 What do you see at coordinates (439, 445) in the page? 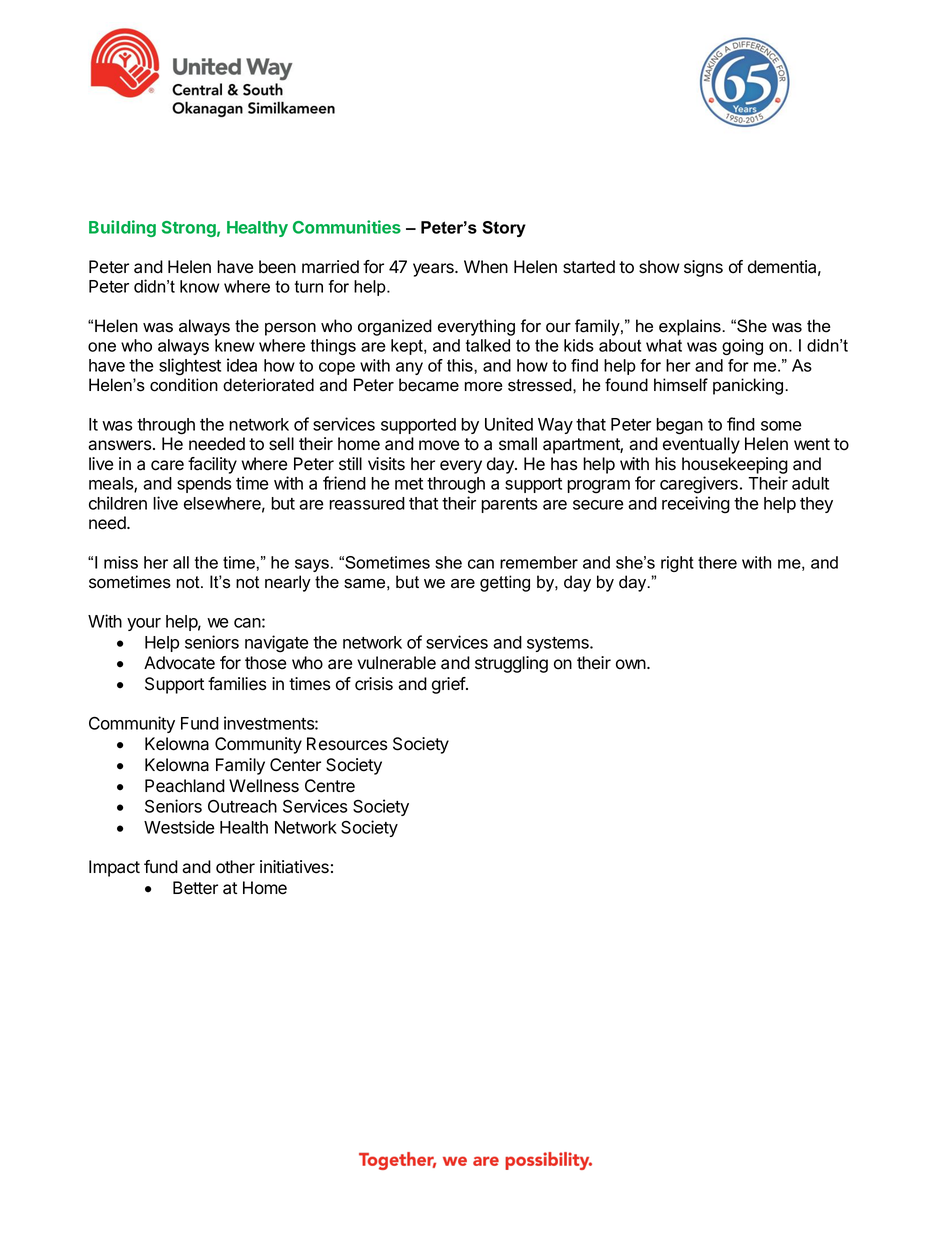
I see `move` at bounding box center [439, 445].
